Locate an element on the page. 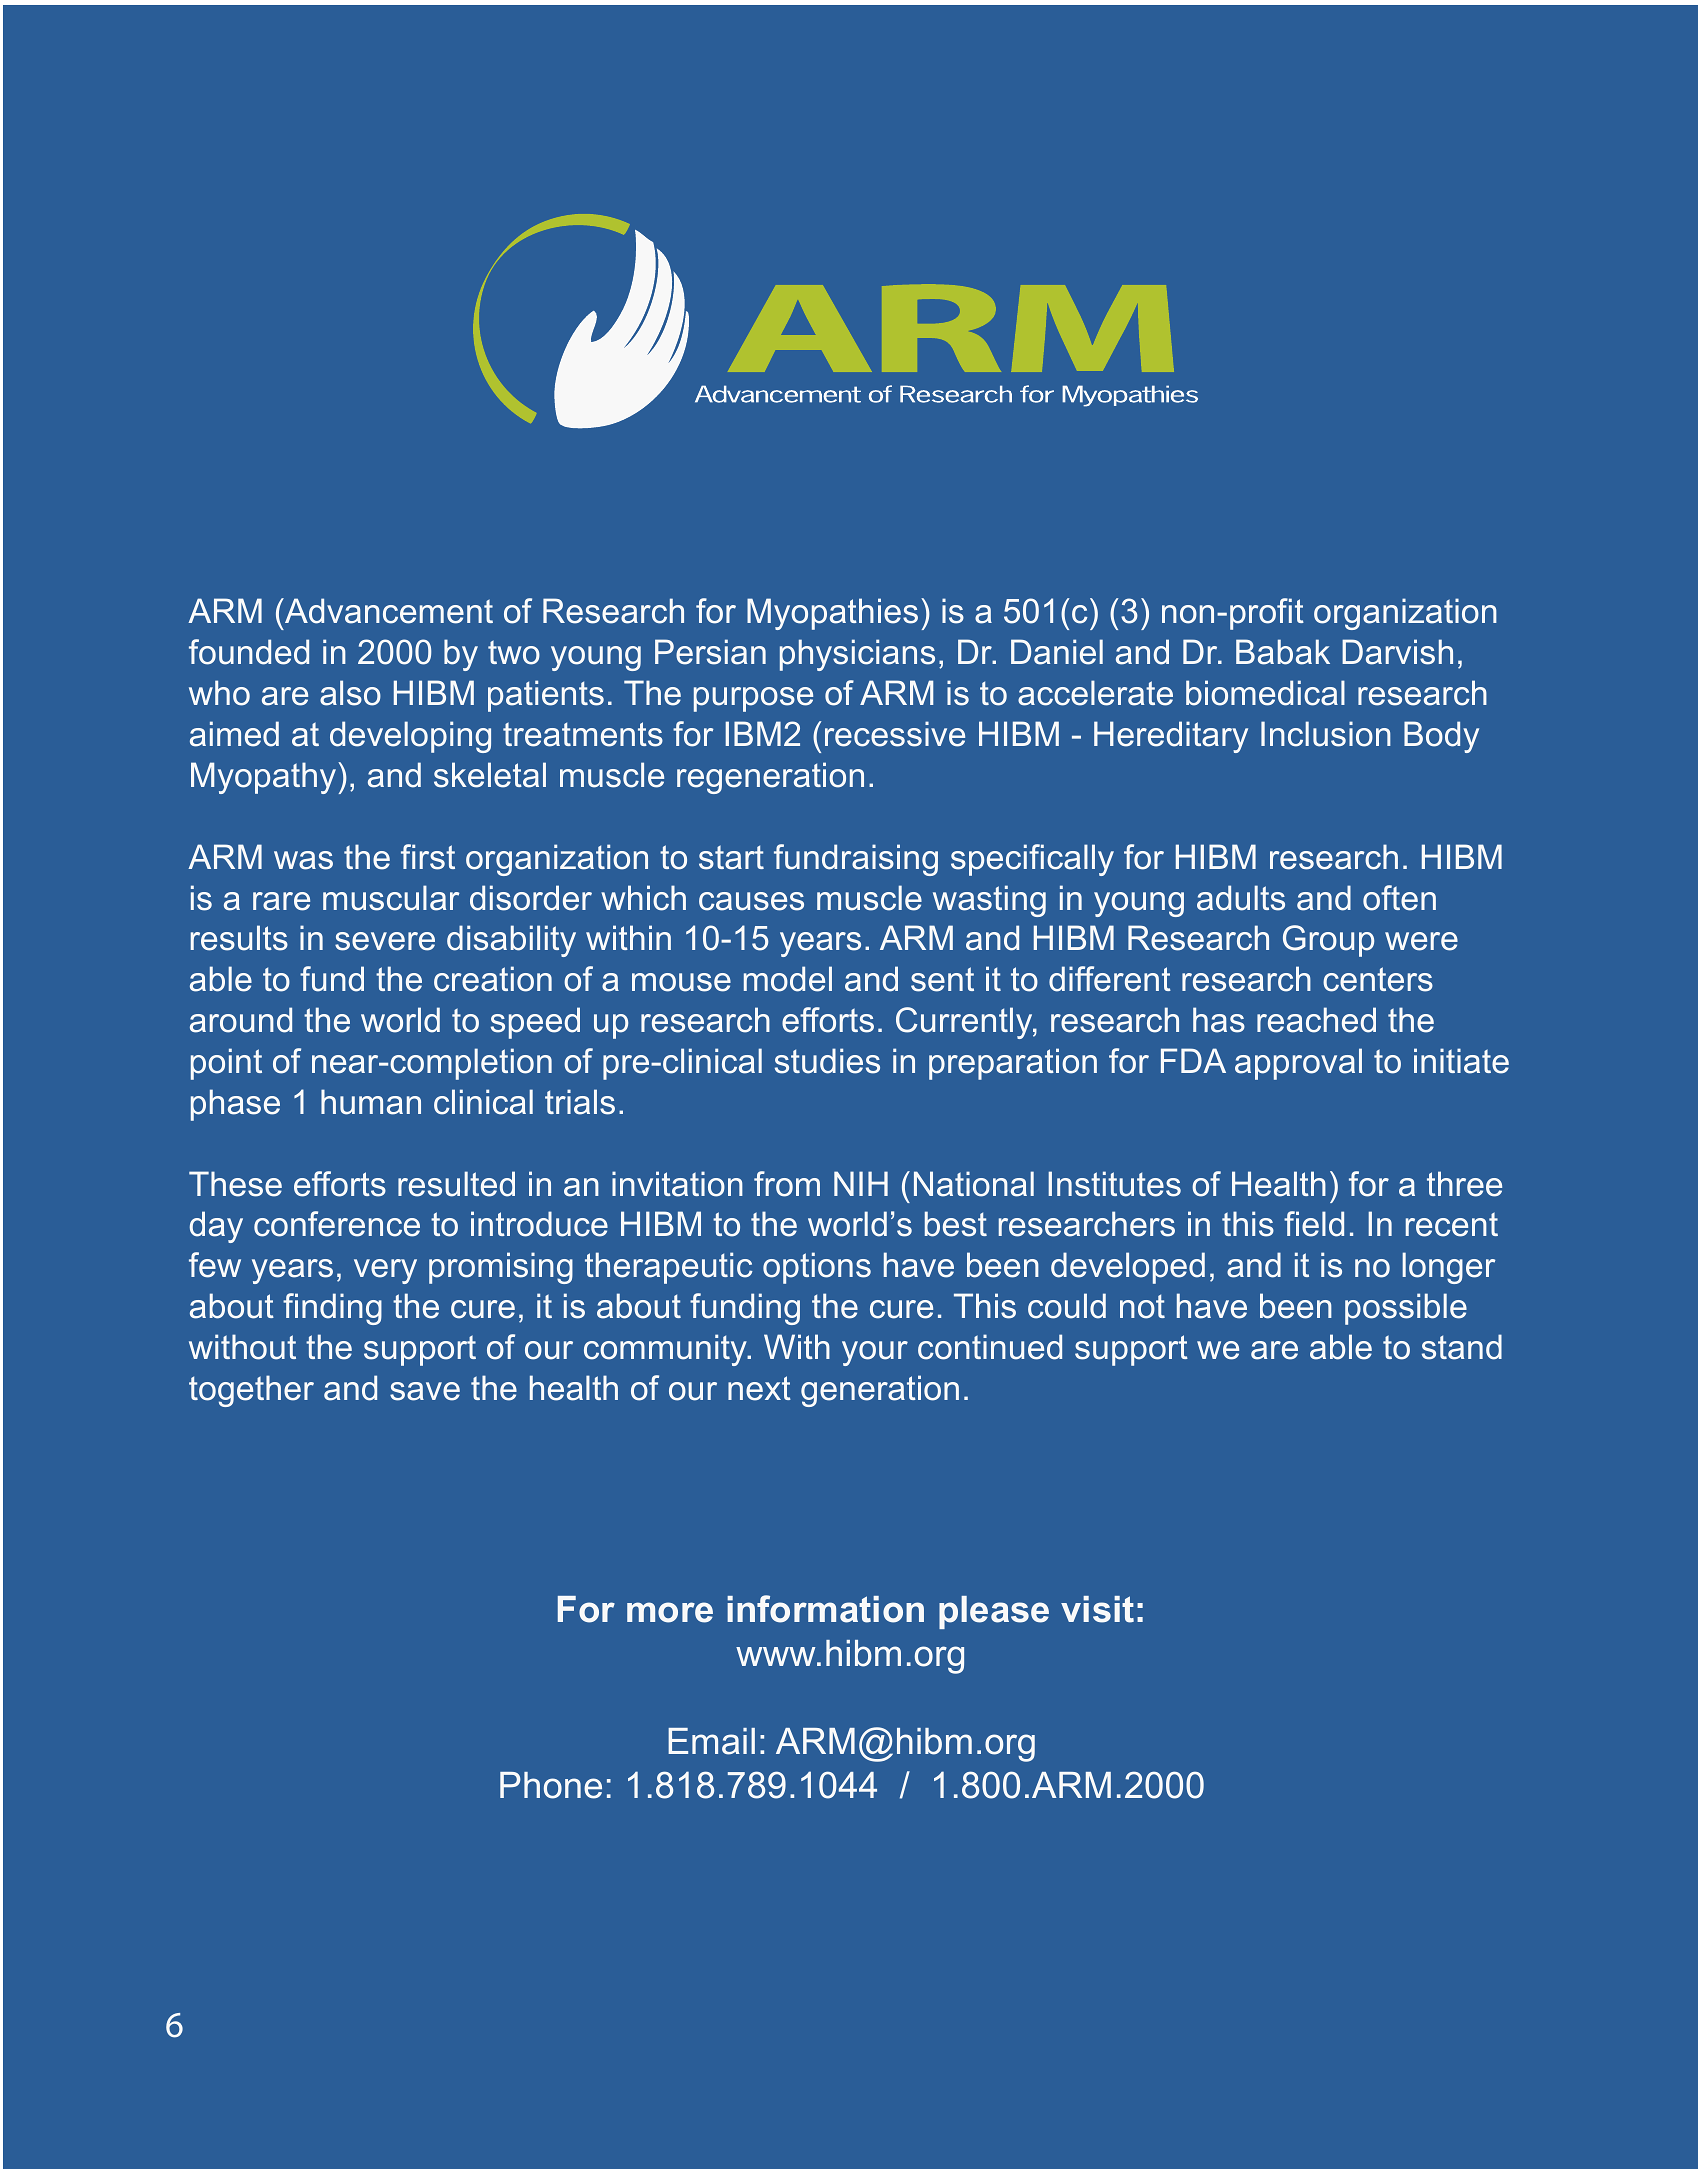 The height and width of the image is (2169, 1698). Babak is located at coordinates (1283, 652).
